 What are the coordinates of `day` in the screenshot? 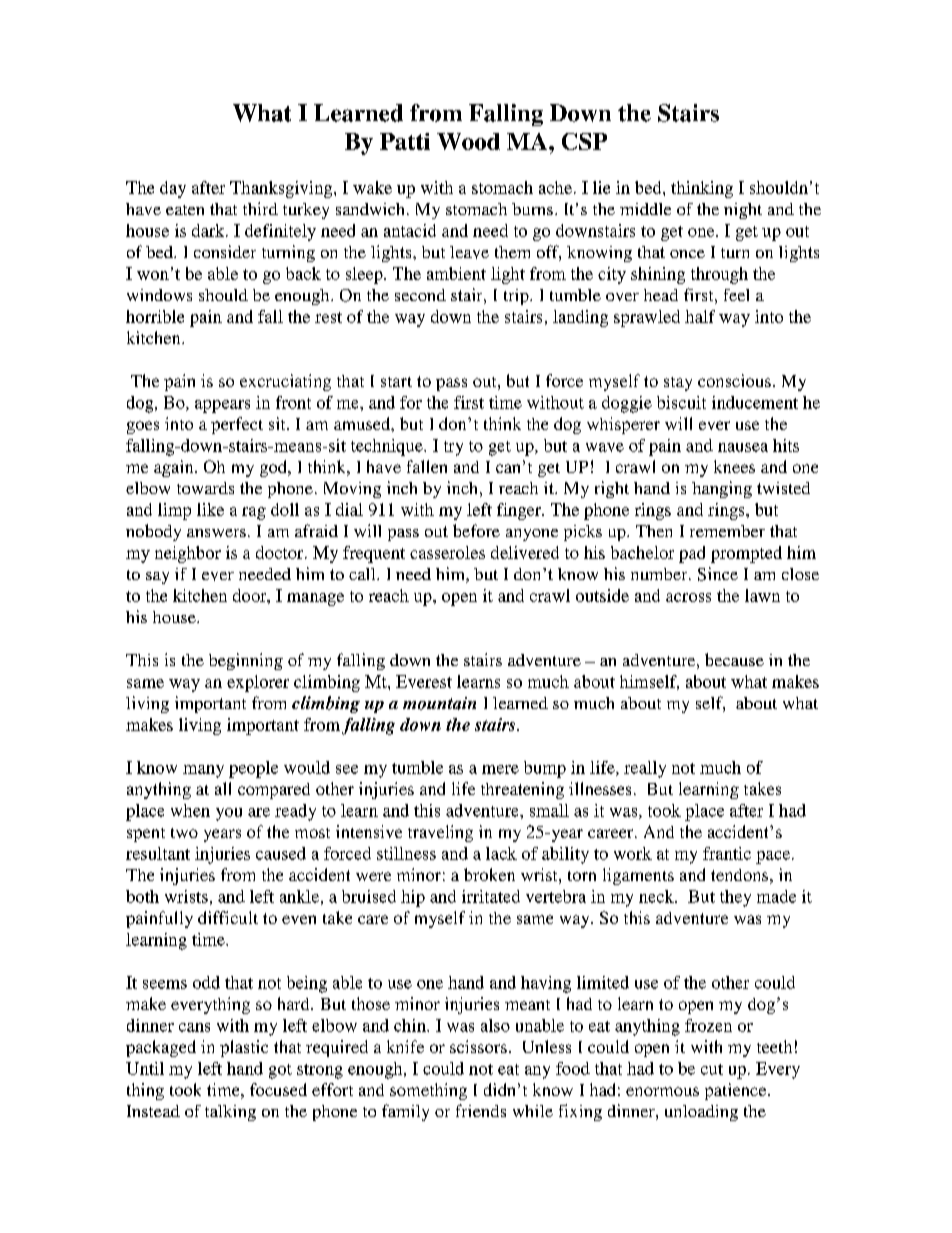 It's located at (173, 189).
